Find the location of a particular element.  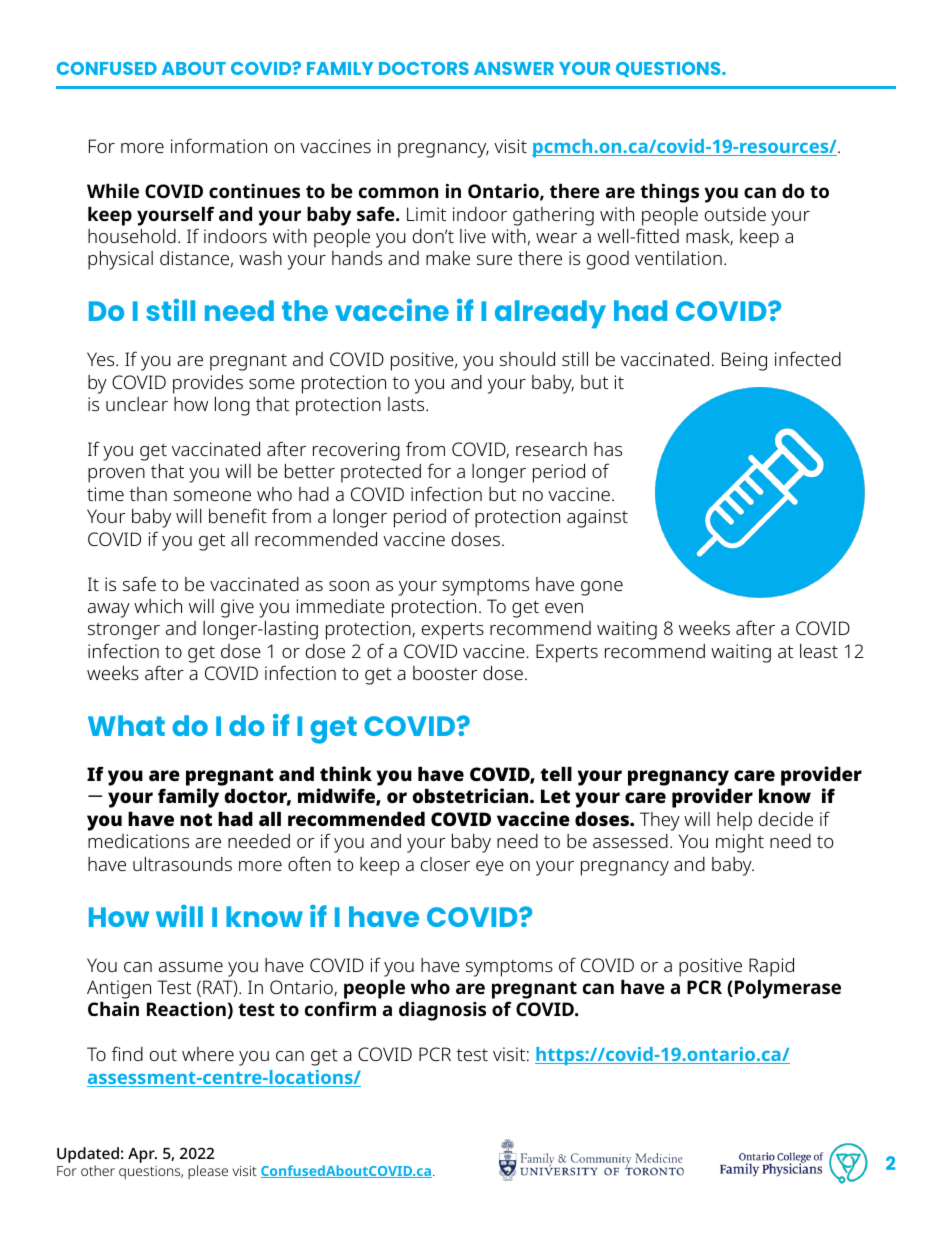

things is located at coordinates (669, 193).
